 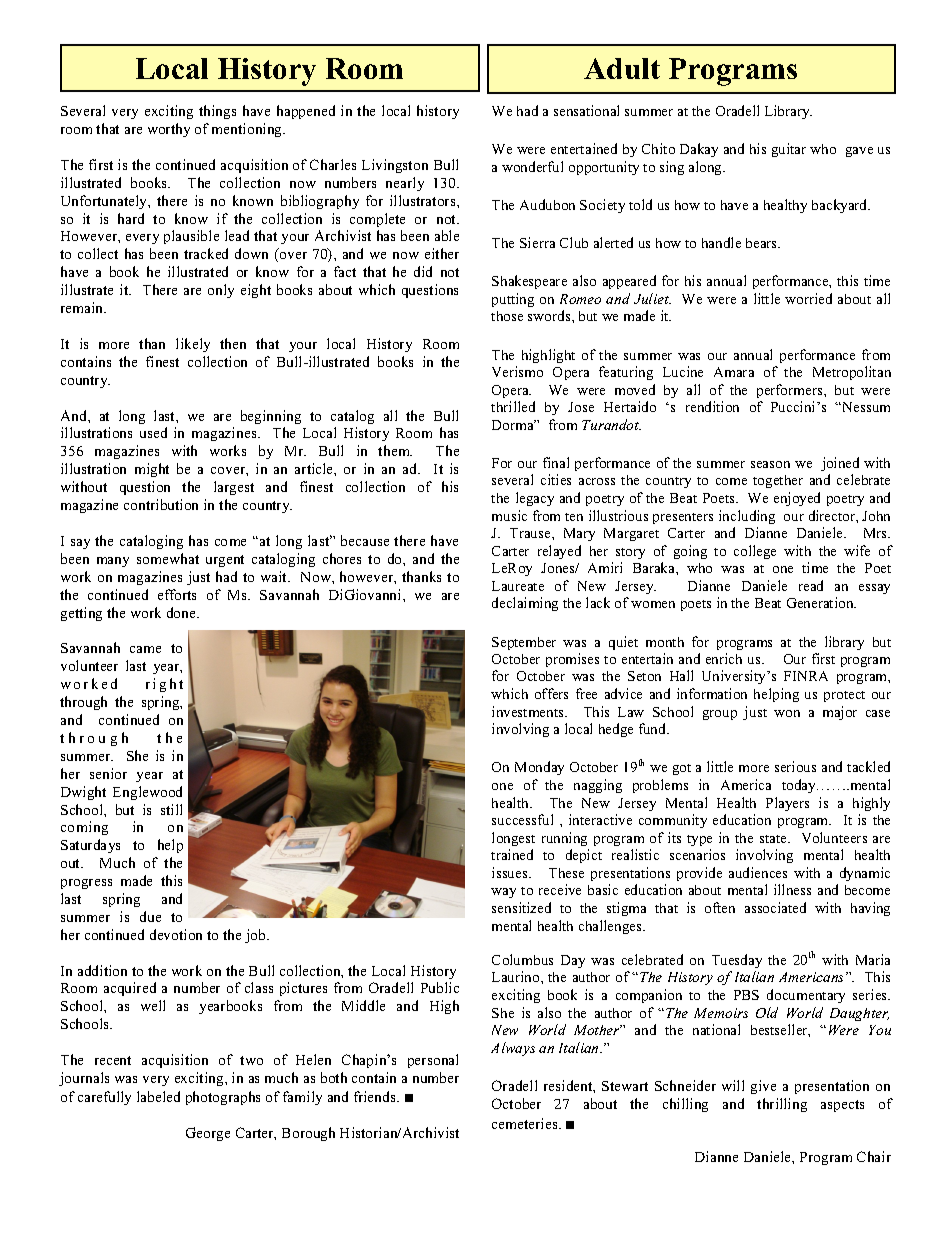 What do you see at coordinates (518, 586) in the document?
I see `Laureate` at bounding box center [518, 586].
